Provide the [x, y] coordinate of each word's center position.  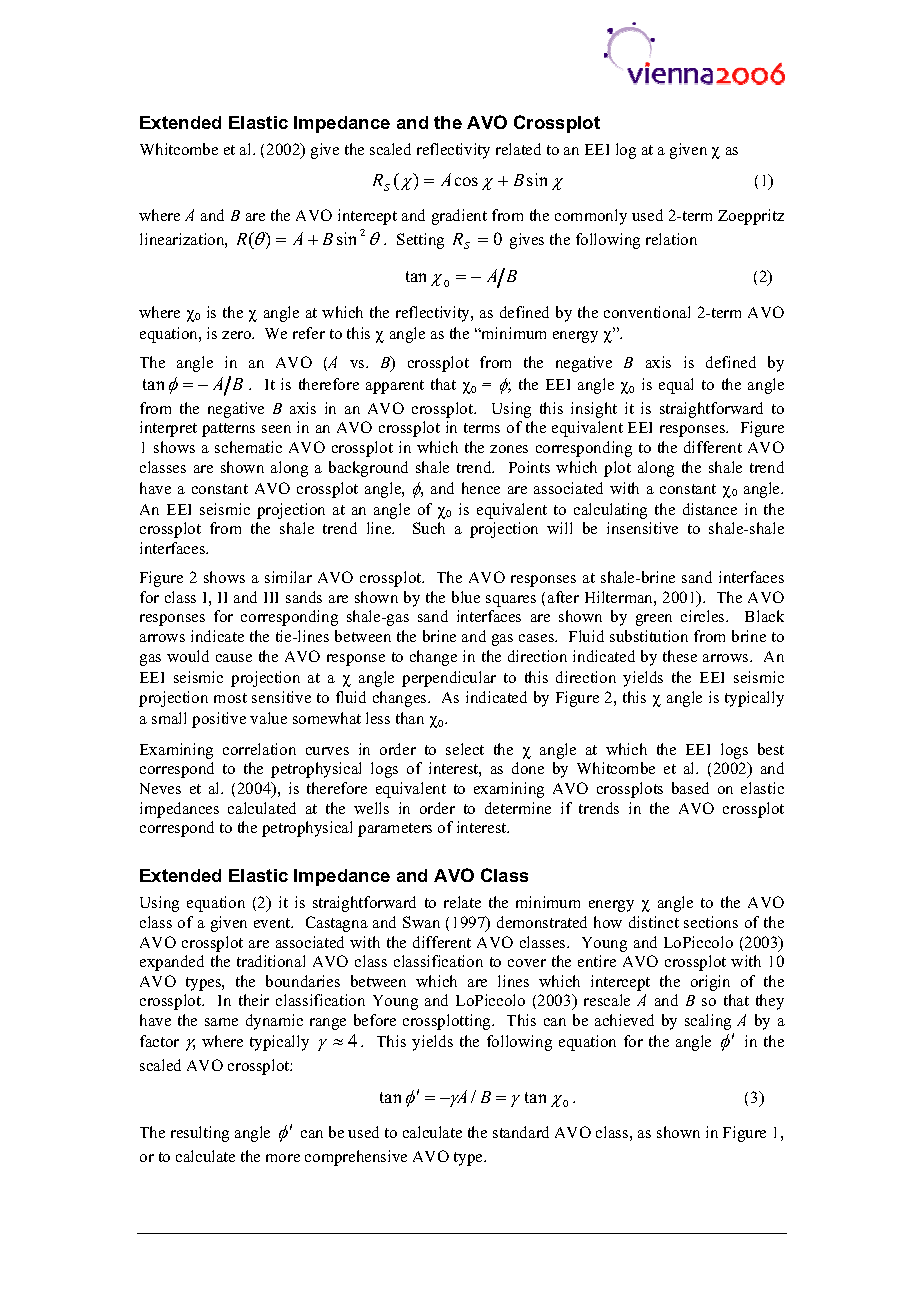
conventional [647, 312]
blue [466, 597]
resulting [200, 1134]
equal [676, 386]
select [465, 749]
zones [509, 449]
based [690, 788]
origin [710, 983]
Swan [421, 922]
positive [219, 720]
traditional [271, 961]
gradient [459, 217]
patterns [228, 430]
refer [309, 333]
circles [704, 616]
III [271, 597]
